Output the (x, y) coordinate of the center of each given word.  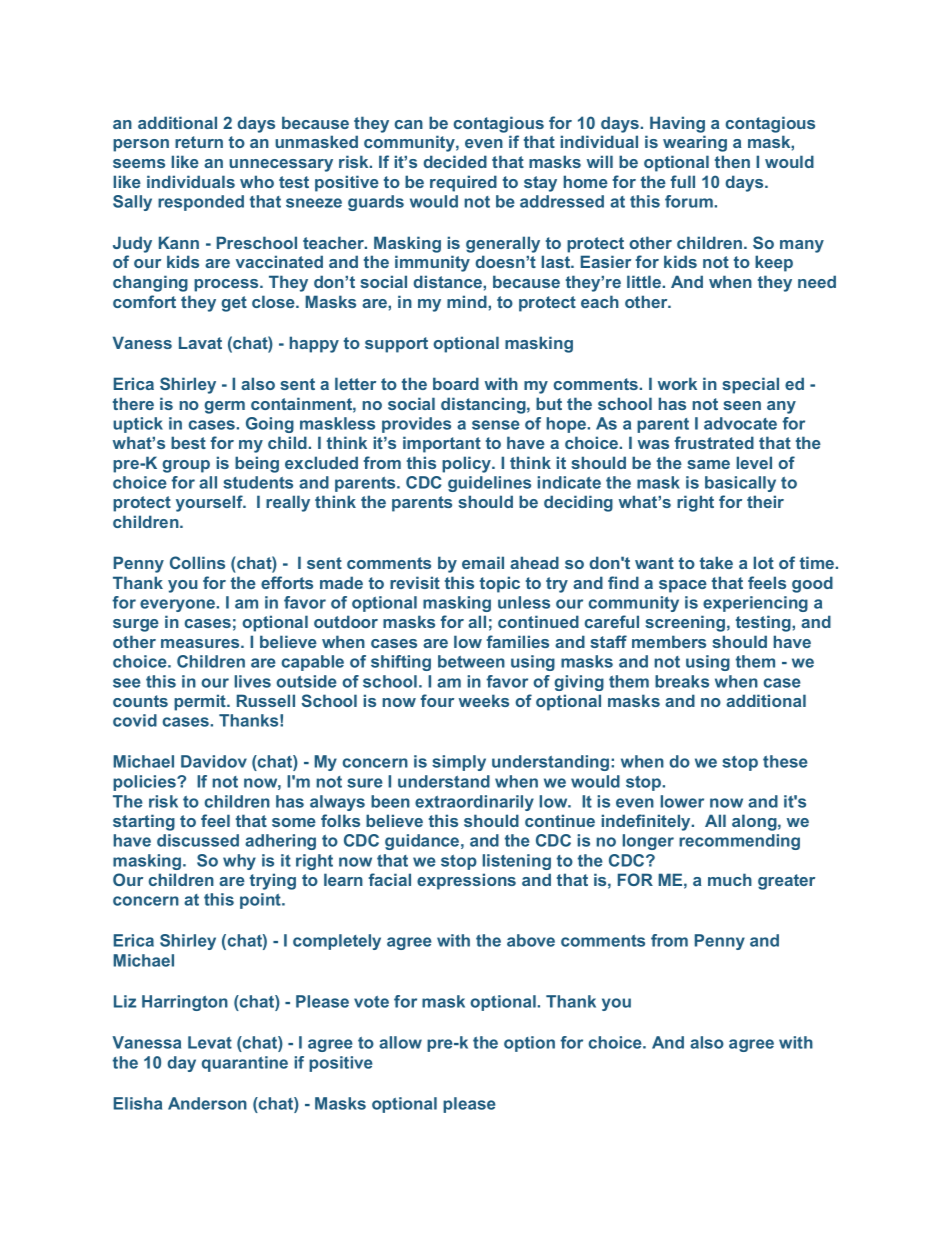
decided (455, 161)
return (199, 142)
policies (145, 783)
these (785, 761)
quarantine (245, 1064)
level (754, 462)
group (186, 466)
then (732, 161)
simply (459, 763)
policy (468, 464)
